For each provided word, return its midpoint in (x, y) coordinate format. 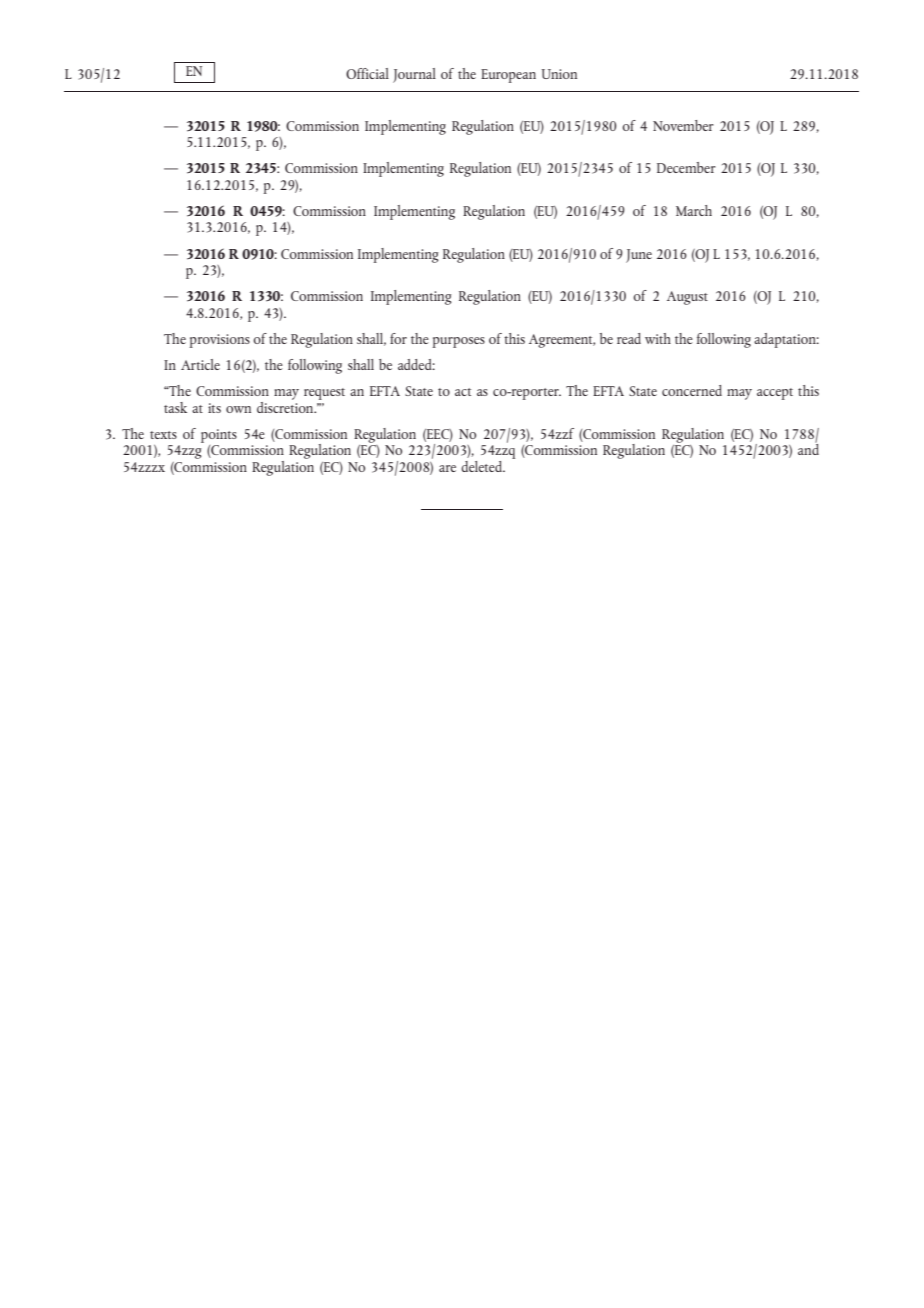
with (658, 338)
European (508, 76)
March (694, 210)
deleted (483, 466)
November (683, 125)
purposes (459, 342)
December (686, 167)
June (639, 256)
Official (367, 73)
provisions (220, 341)
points (219, 436)
